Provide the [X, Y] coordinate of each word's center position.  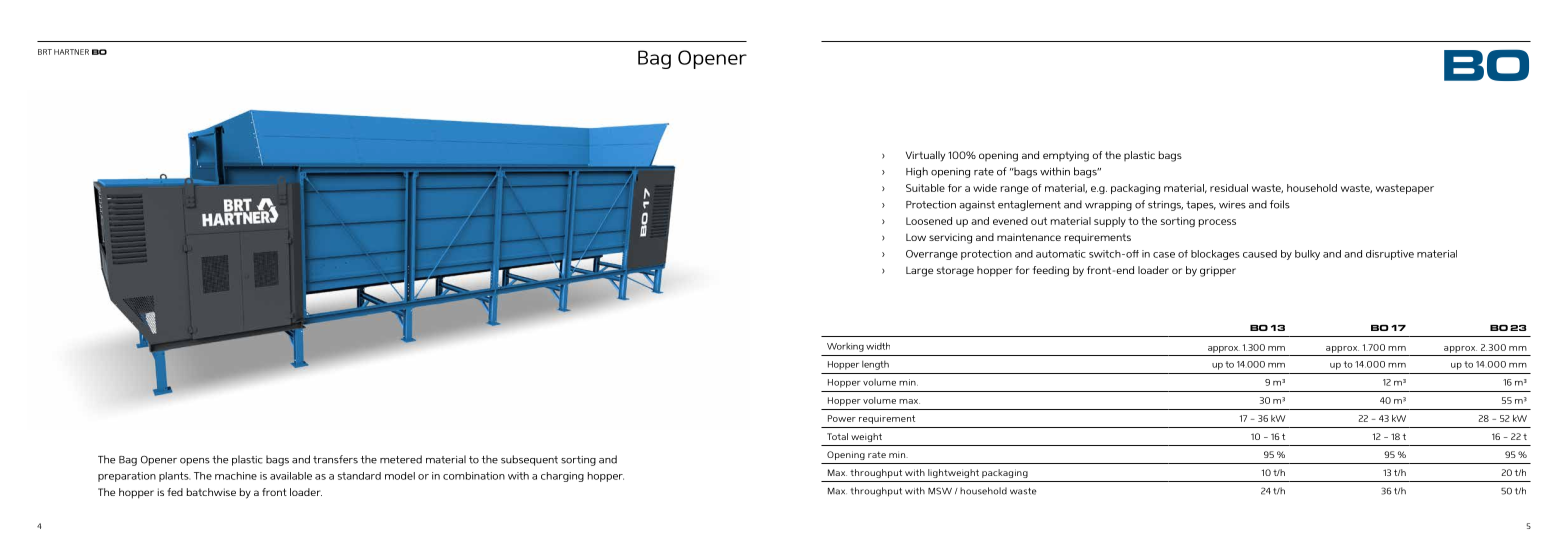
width [878, 346]
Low [916, 237]
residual [1229, 188]
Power [842, 418]
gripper [1218, 271]
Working [845, 347]
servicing [950, 238]
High [917, 172]
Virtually [925, 156]
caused [1260, 254]
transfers [335, 459]
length [875, 365]
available [291, 476]
